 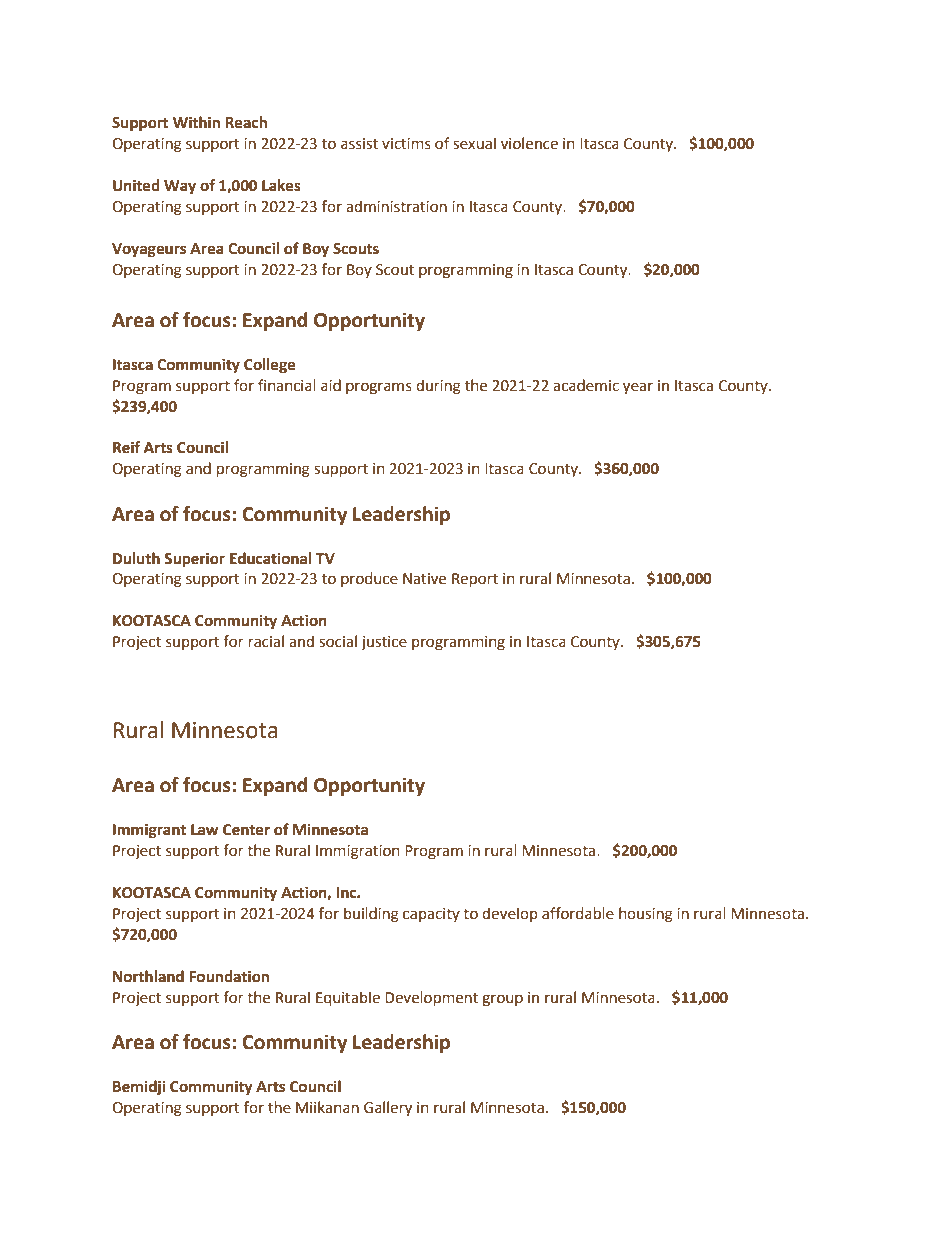 I want to click on victims, so click(x=406, y=144).
